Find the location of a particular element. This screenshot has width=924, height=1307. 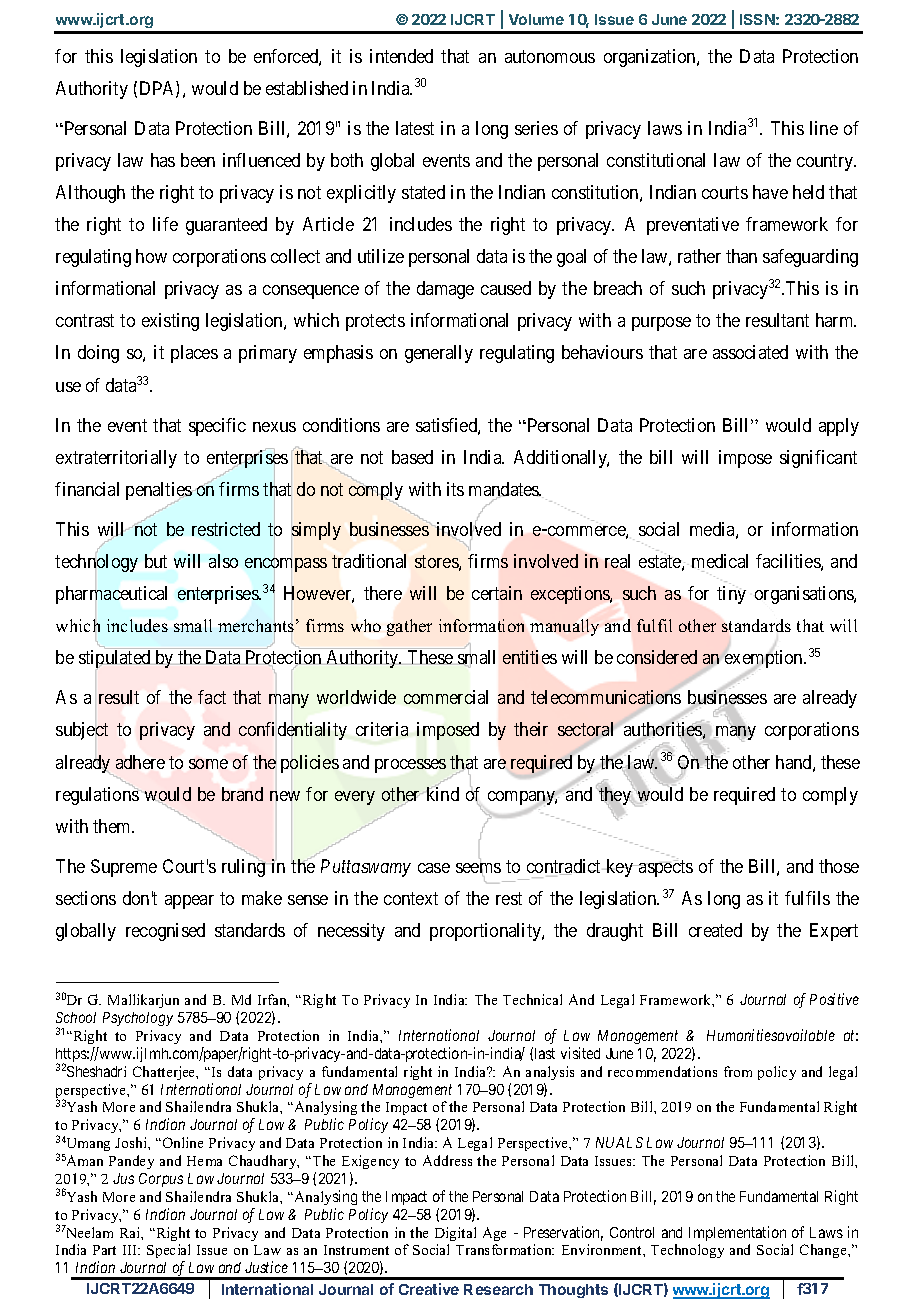

stipulated is located at coordinates (114, 659).
